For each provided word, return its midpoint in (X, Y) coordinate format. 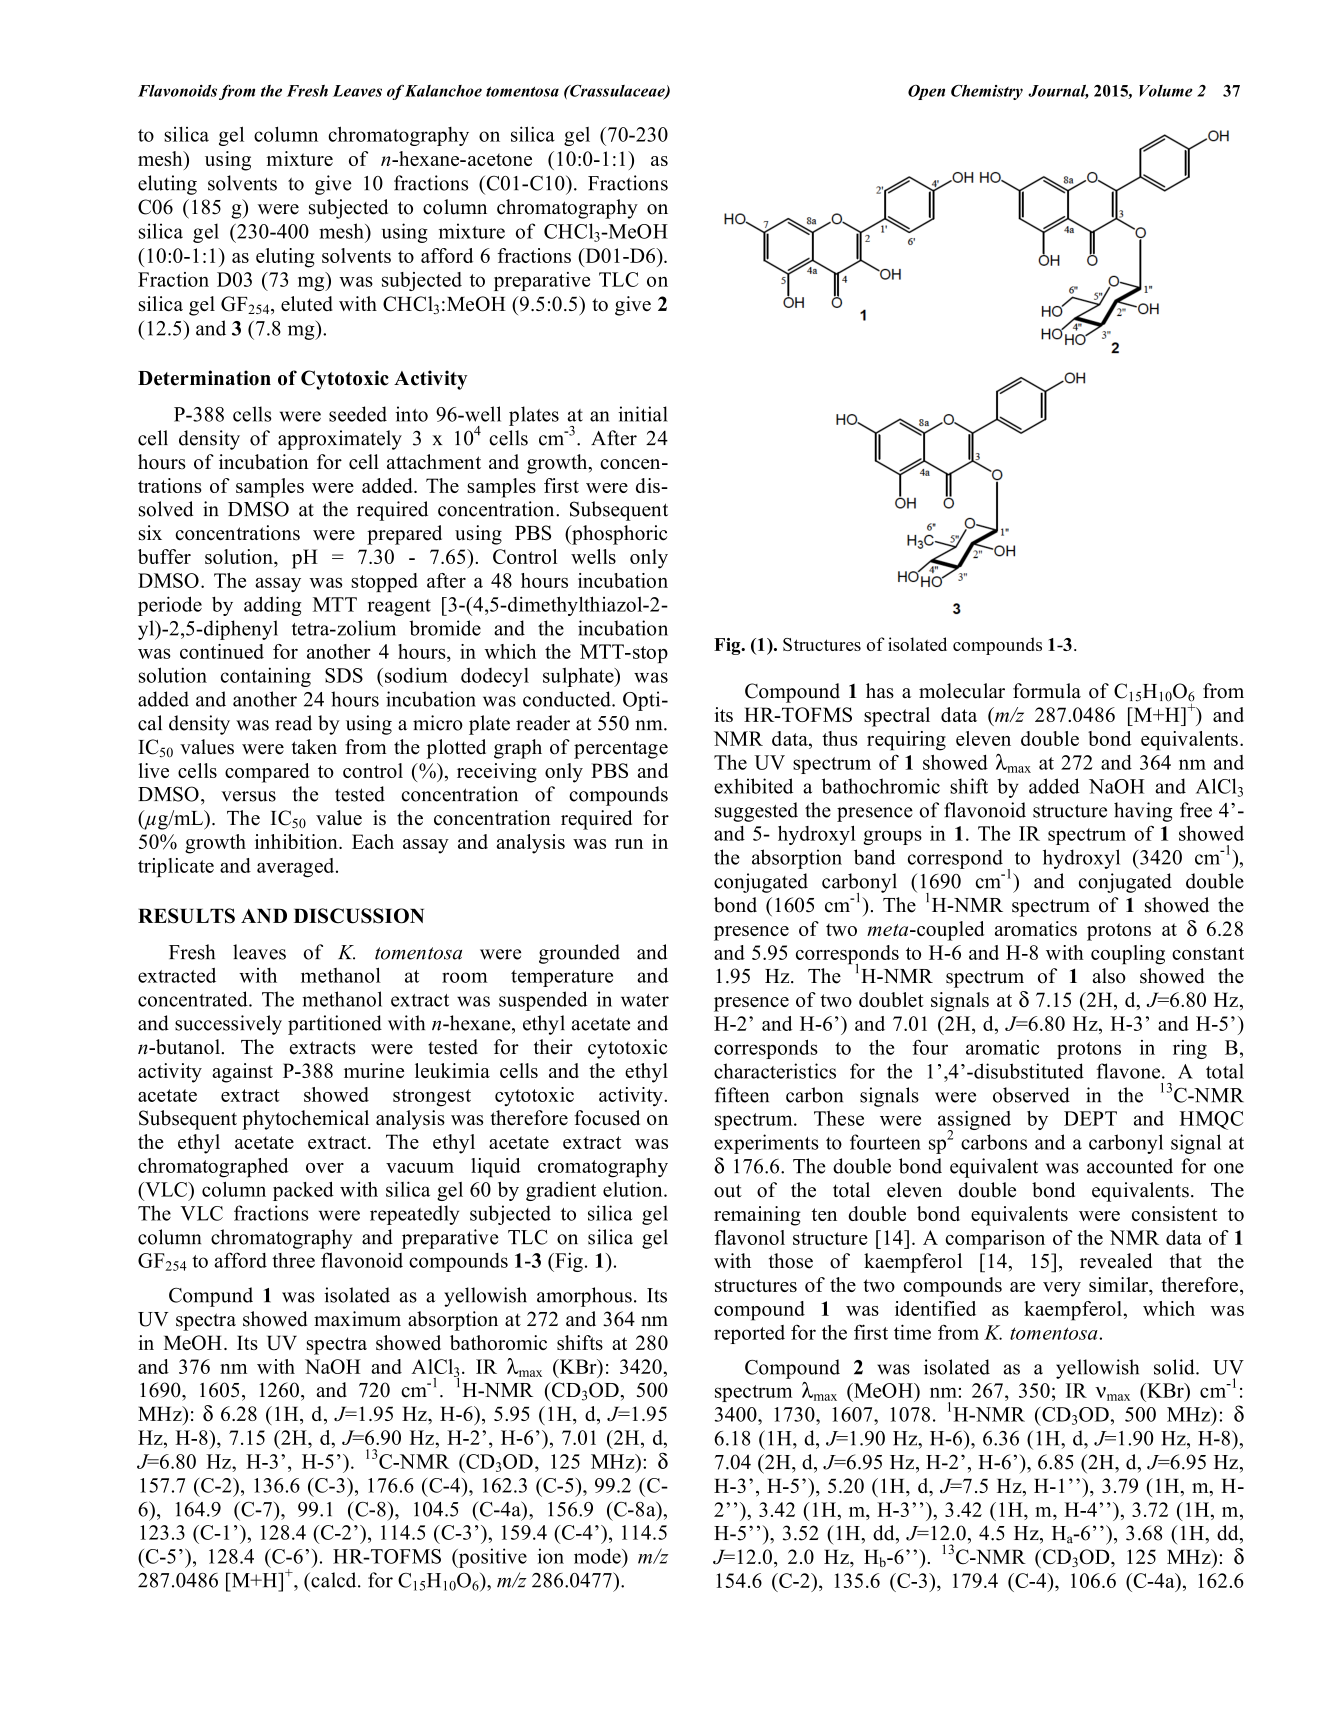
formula (1047, 691)
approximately (340, 440)
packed (303, 1191)
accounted (1130, 1166)
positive (491, 1558)
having (1143, 812)
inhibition (297, 841)
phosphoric (618, 535)
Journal (1058, 92)
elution (634, 1189)
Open (926, 92)
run (629, 844)
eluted (307, 303)
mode (598, 1556)
